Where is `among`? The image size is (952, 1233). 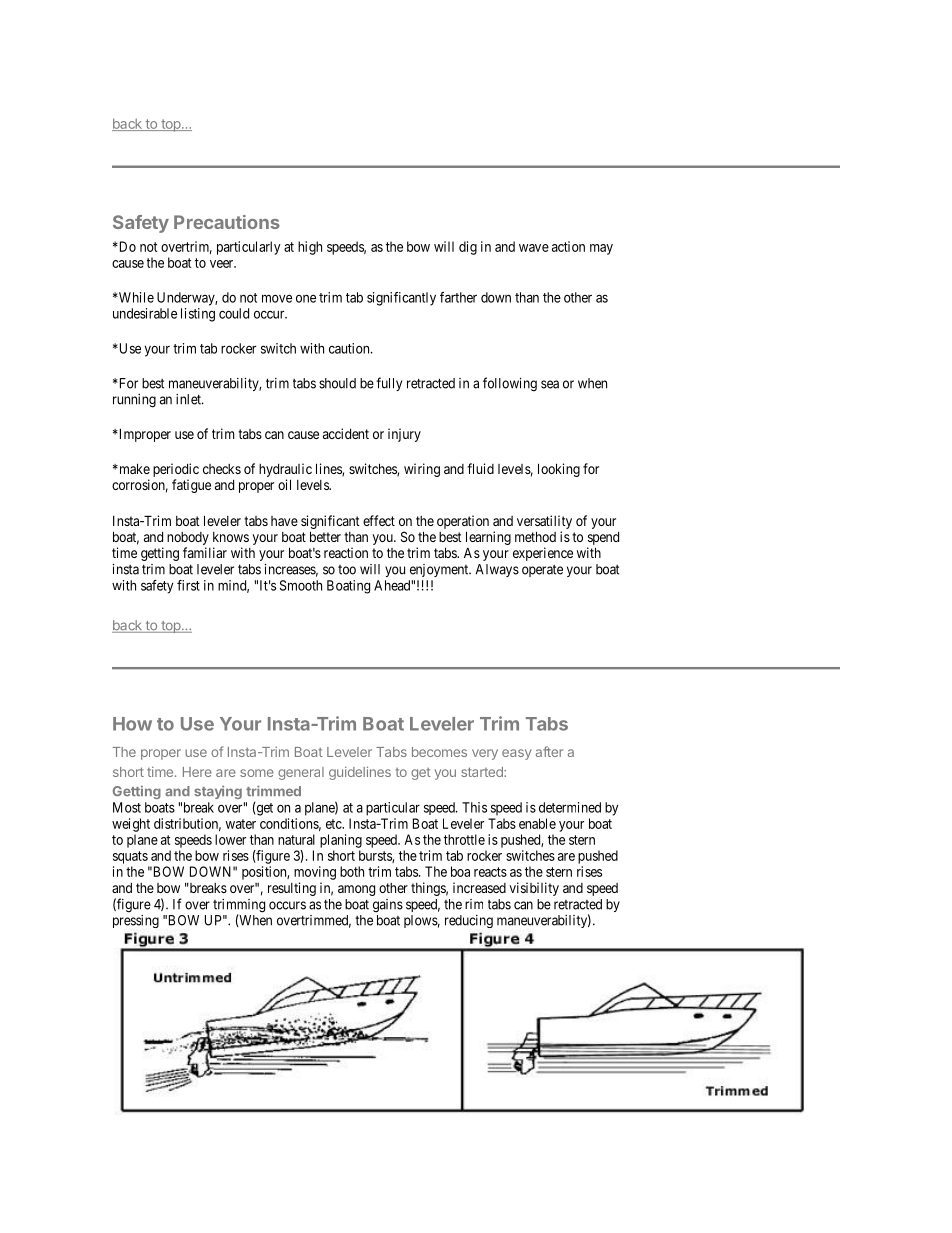
among is located at coordinates (356, 890).
